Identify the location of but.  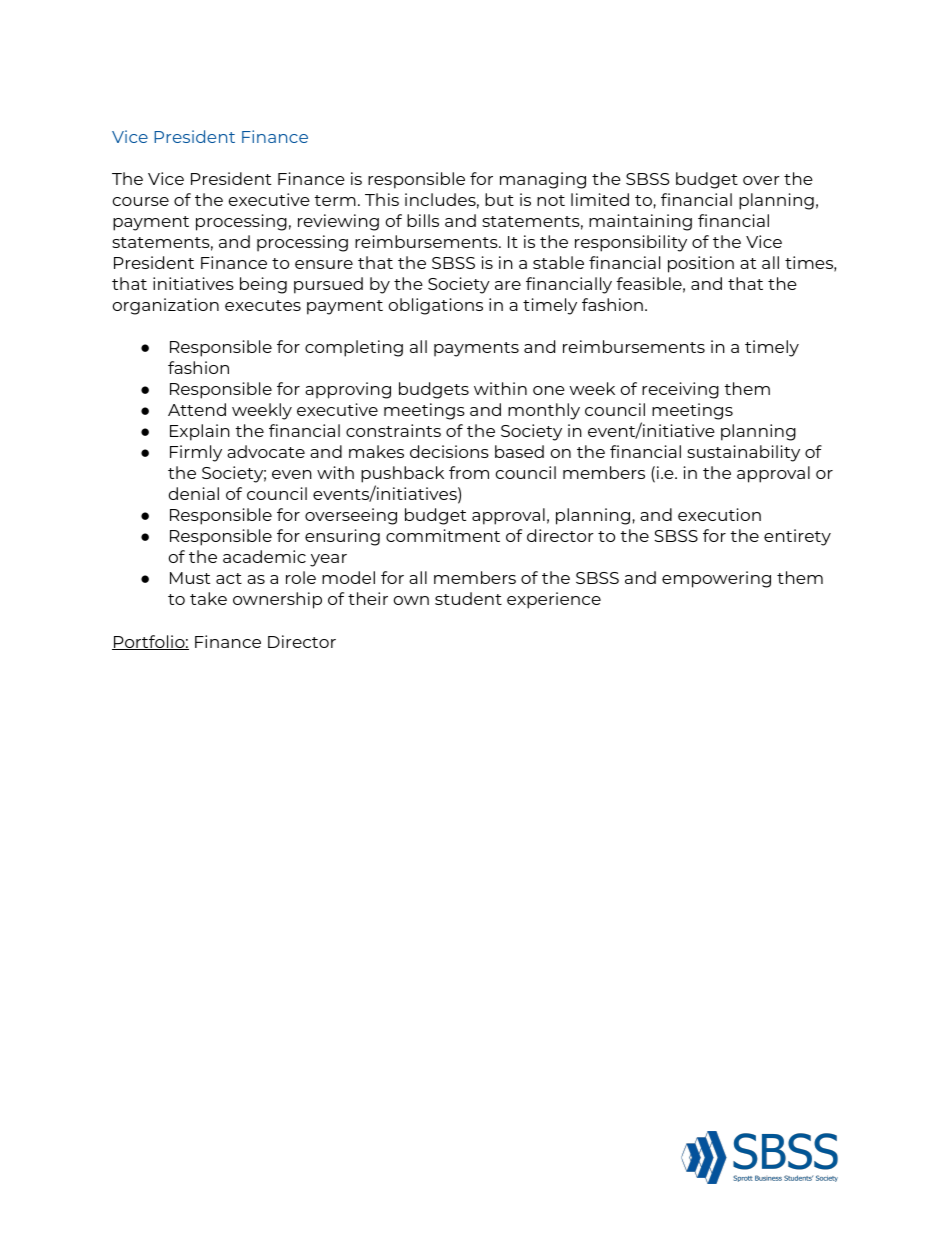
(499, 199).
